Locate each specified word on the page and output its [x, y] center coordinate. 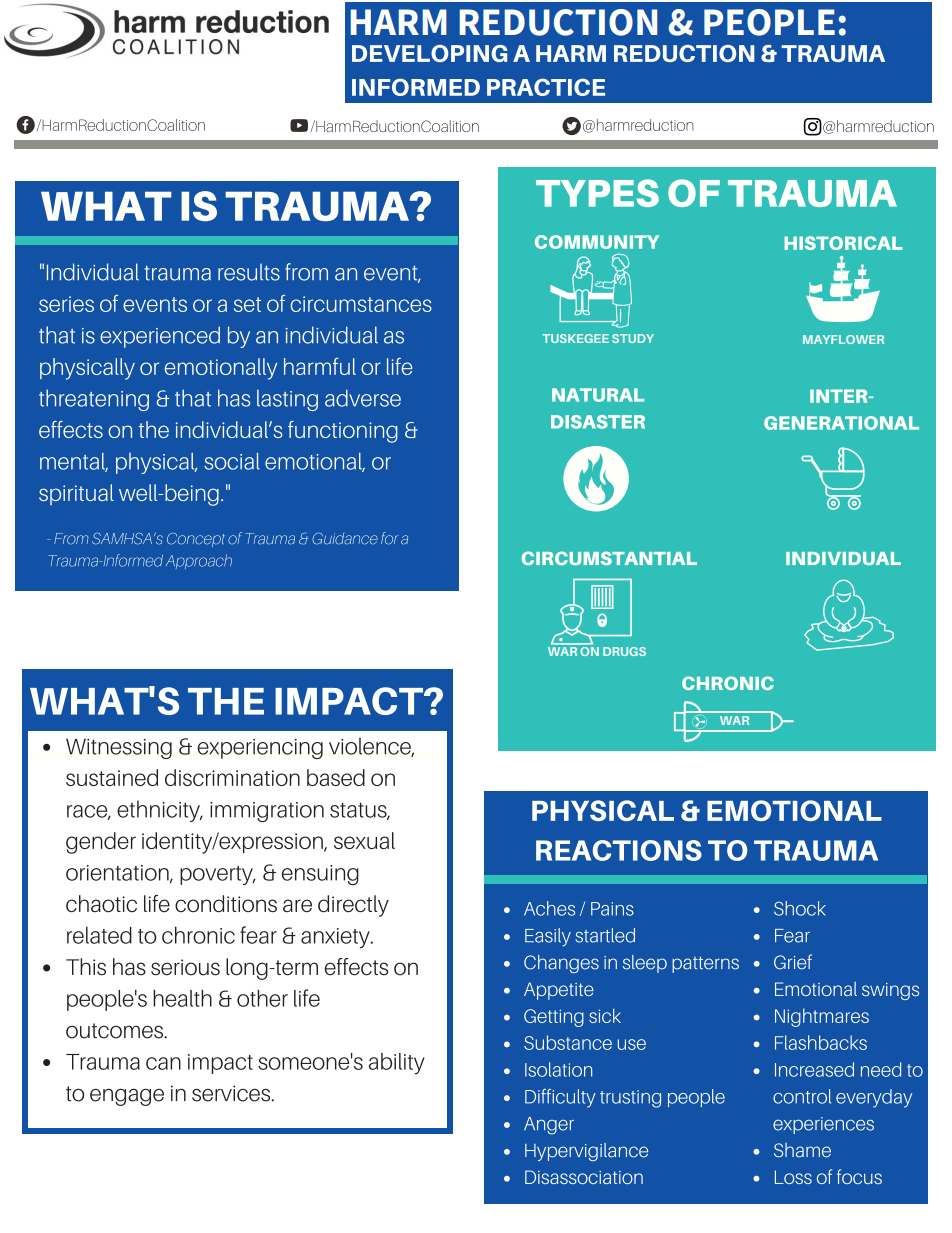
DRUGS [624, 651]
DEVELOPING [430, 53]
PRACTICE [546, 87]
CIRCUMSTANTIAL [609, 558]
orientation [118, 874]
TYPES [597, 193]
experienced [160, 337]
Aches [549, 908]
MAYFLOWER [843, 339]
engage [127, 1097]
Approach [199, 561]
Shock [800, 908]
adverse [363, 398]
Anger [549, 1126]
